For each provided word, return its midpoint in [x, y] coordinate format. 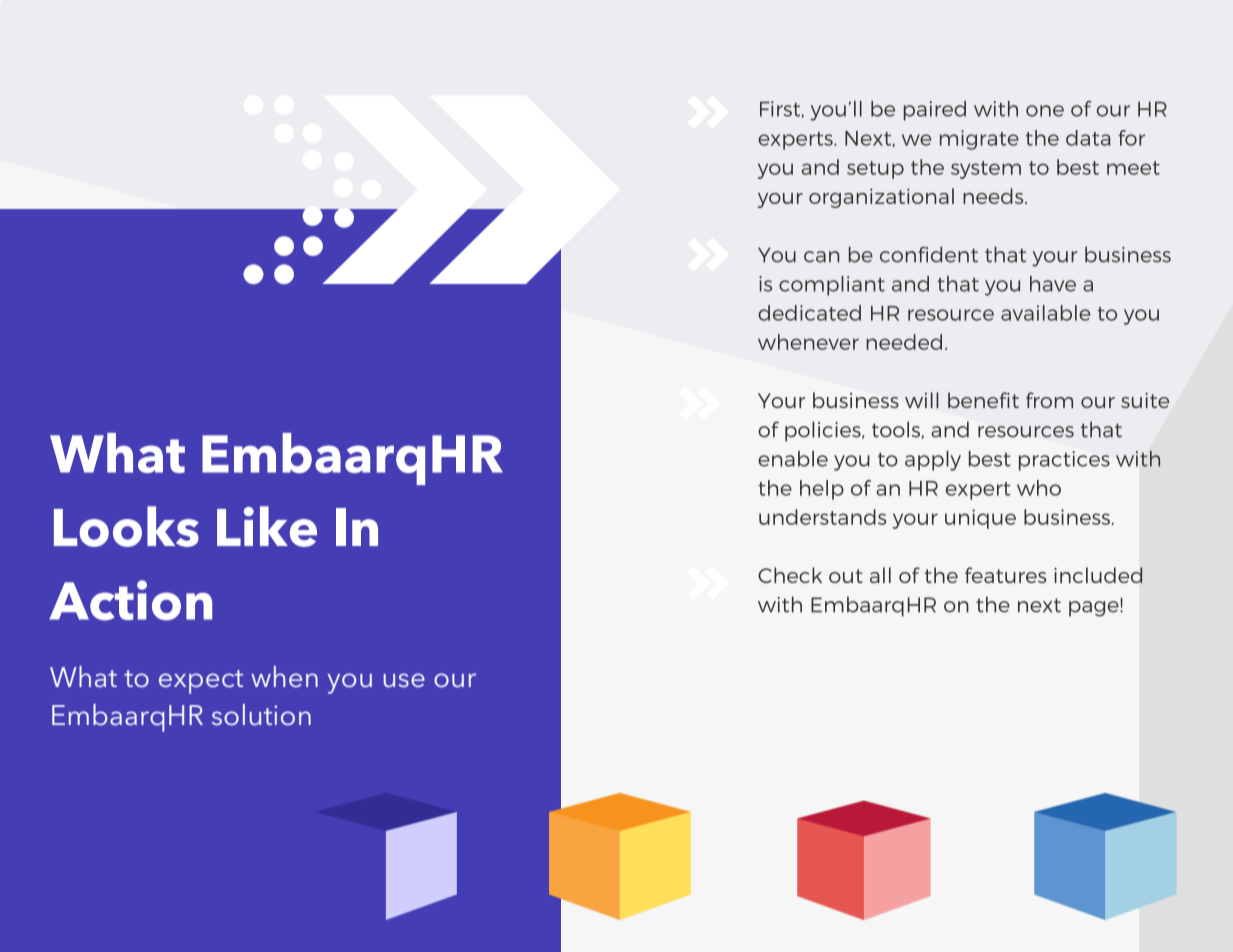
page [1095, 609]
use [404, 680]
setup [875, 170]
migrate [979, 140]
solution [261, 715]
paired [935, 111]
